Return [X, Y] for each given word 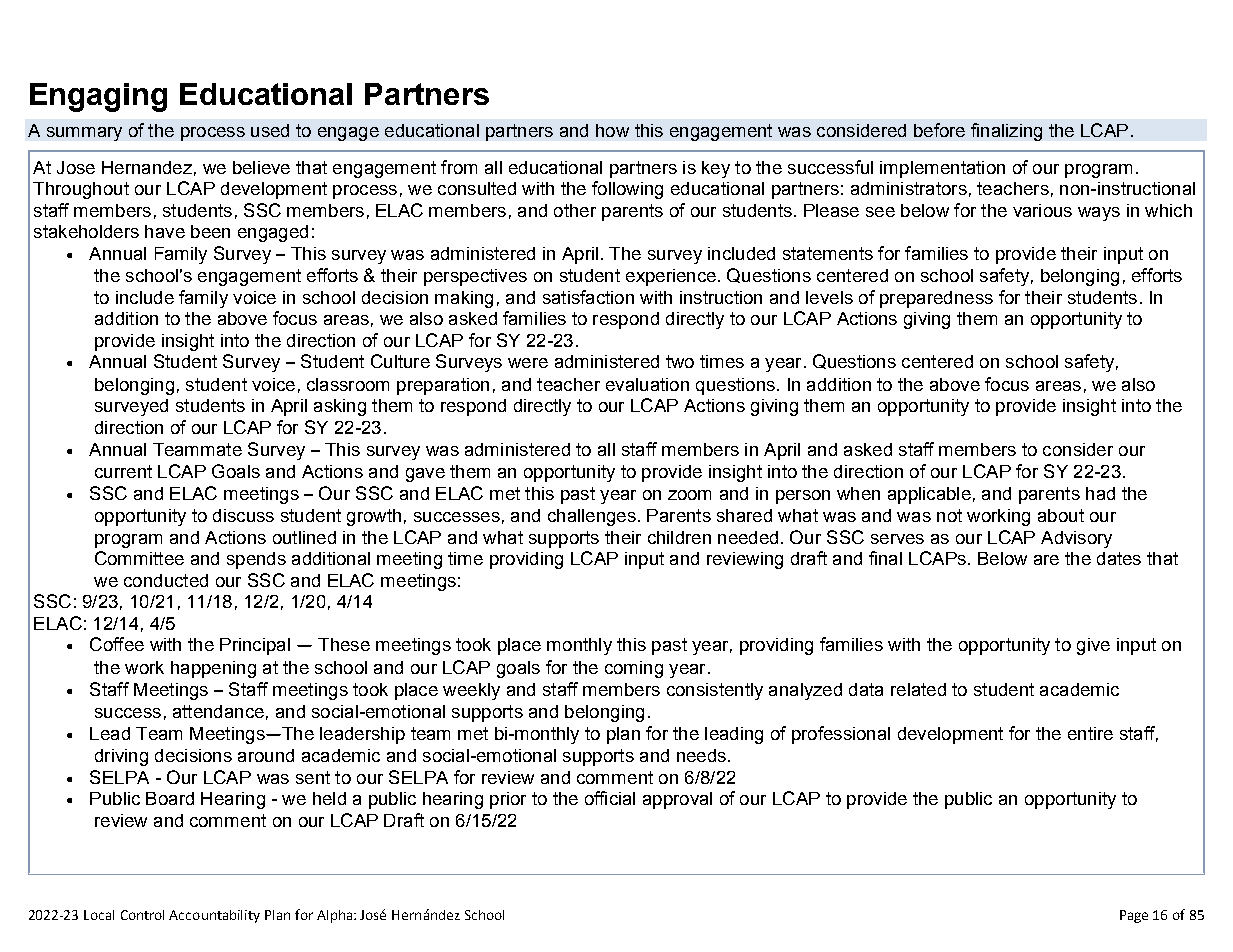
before [939, 130]
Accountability [214, 916]
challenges [592, 517]
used [270, 130]
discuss [243, 515]
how [612, 130]
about [1061, 515]
